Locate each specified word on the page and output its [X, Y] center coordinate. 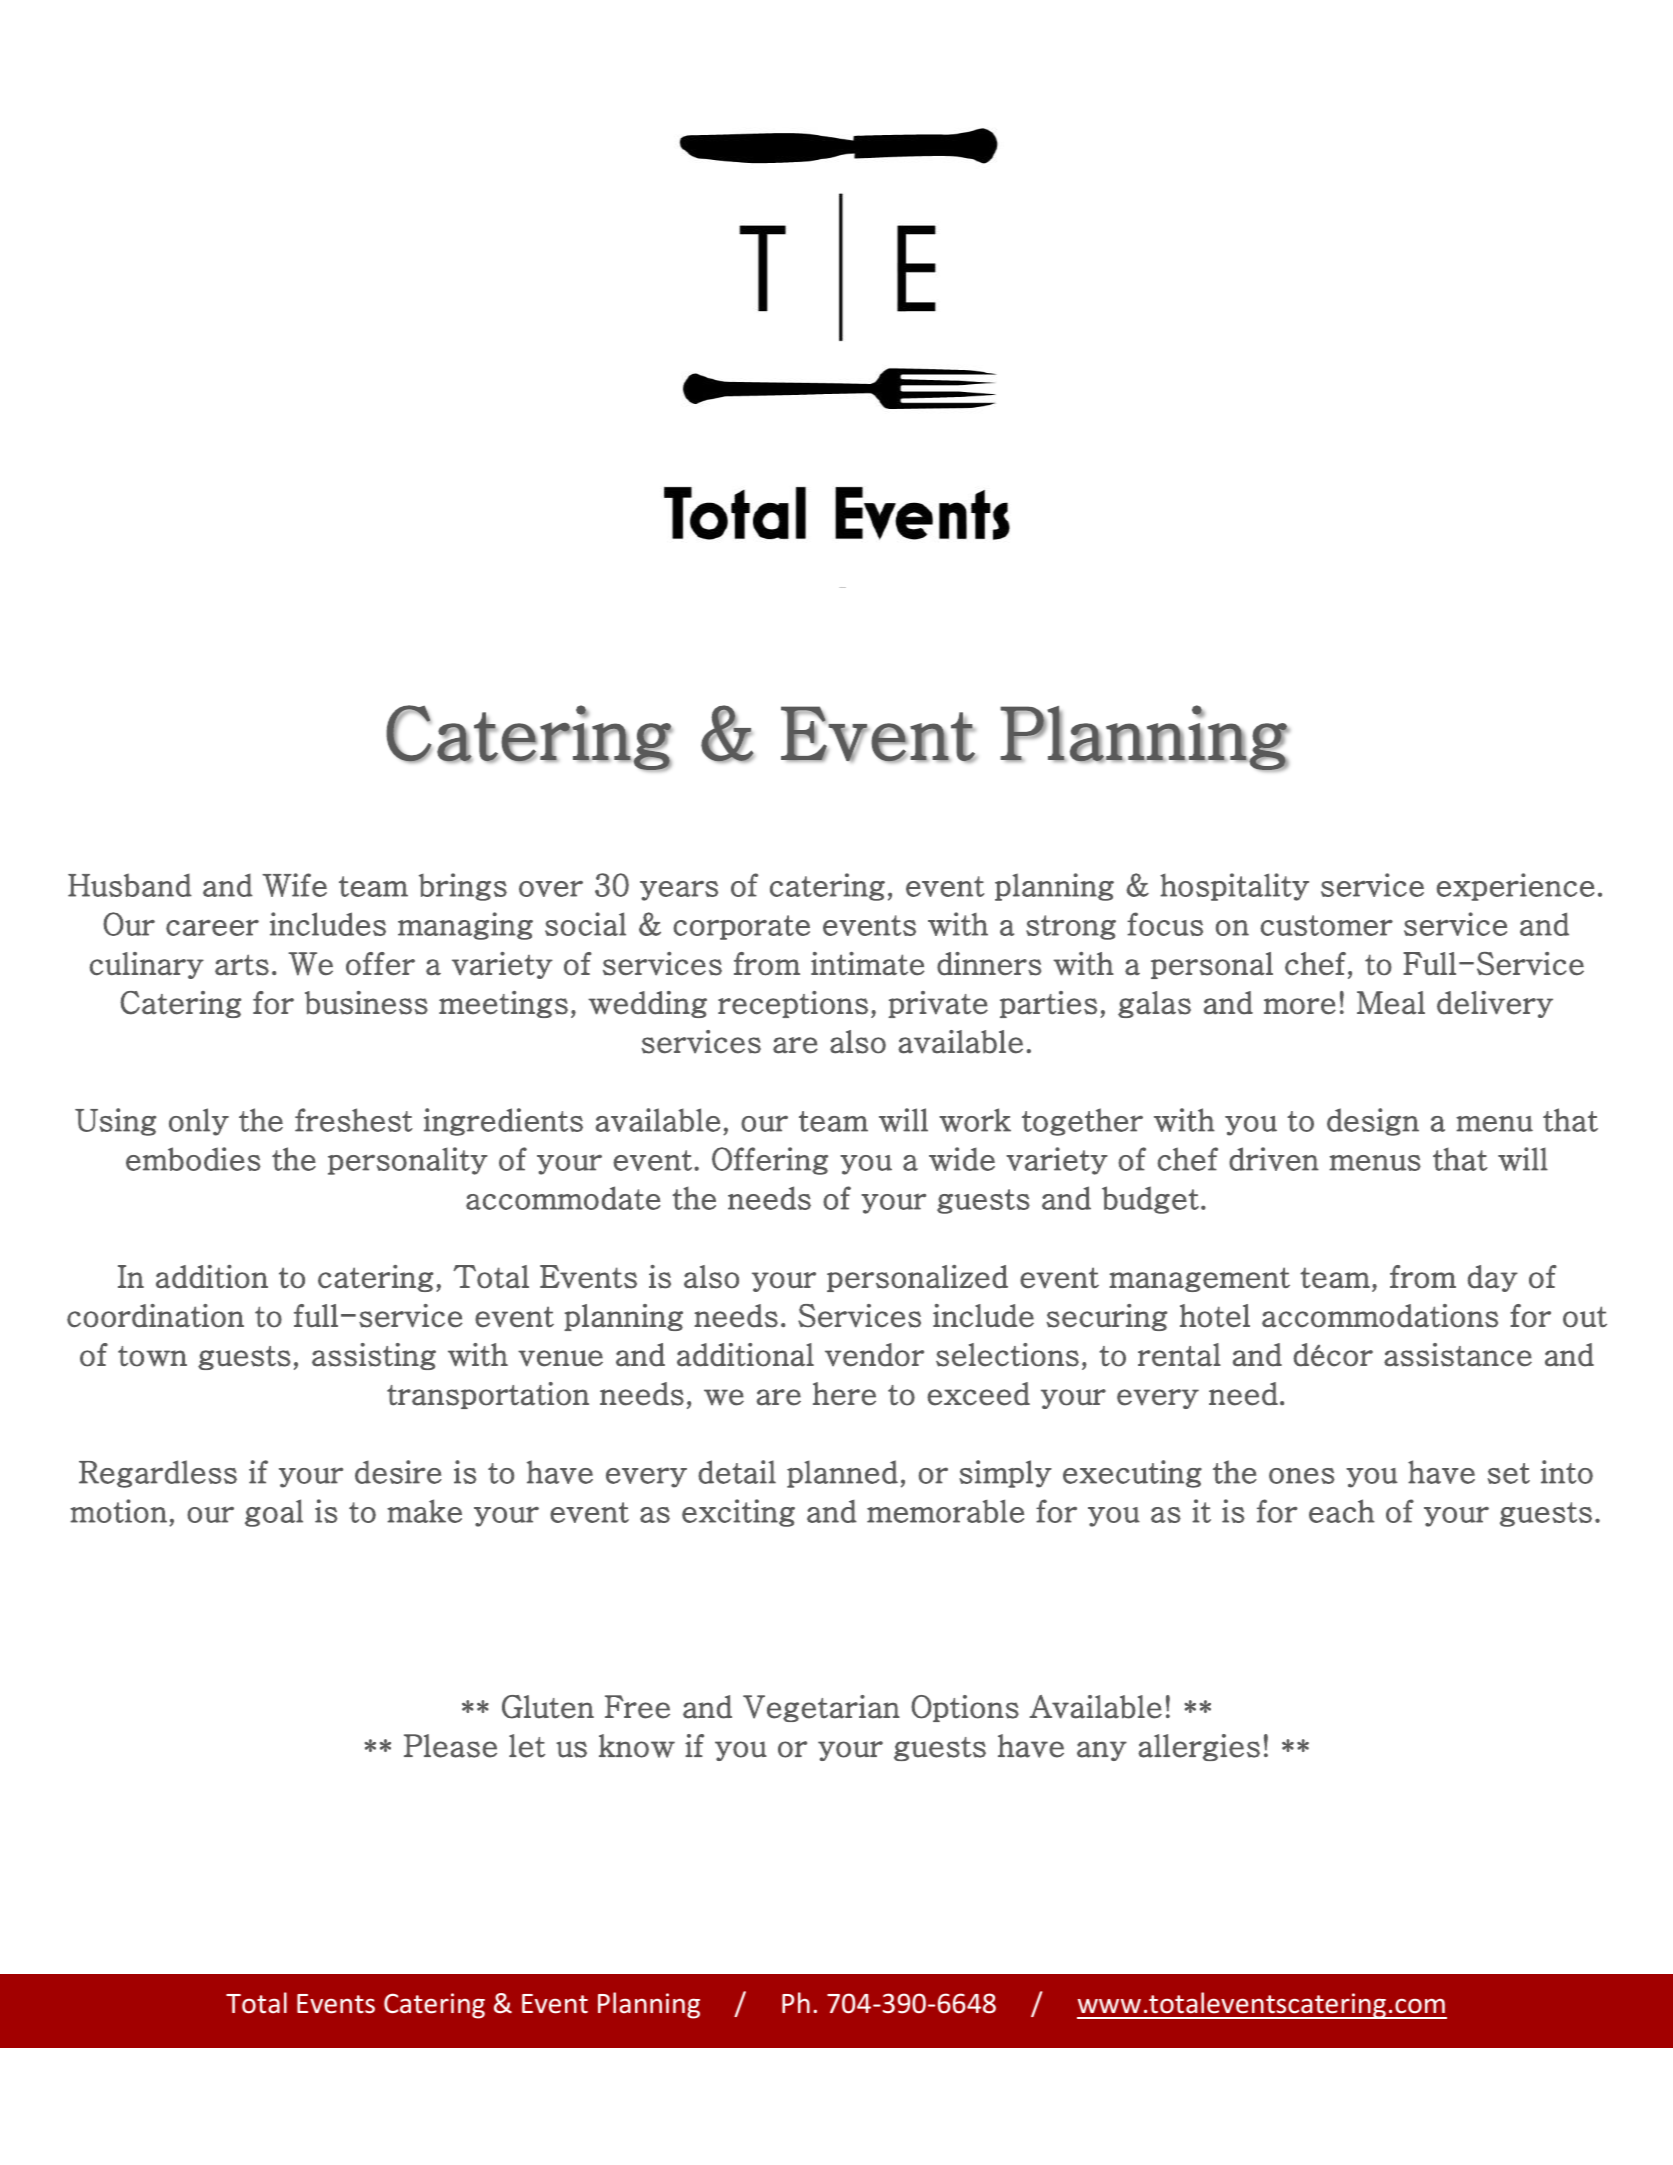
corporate [741, 927]
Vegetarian [821, 1708]
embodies [193, 1159]
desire [398, 1472]
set [1509, 1473]
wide [962, 1159]
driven [1274, 1159]
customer [1326, 925]
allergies [1199, 1747]
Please [450, 1746]
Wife [294, 885]
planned [842, 1474]
